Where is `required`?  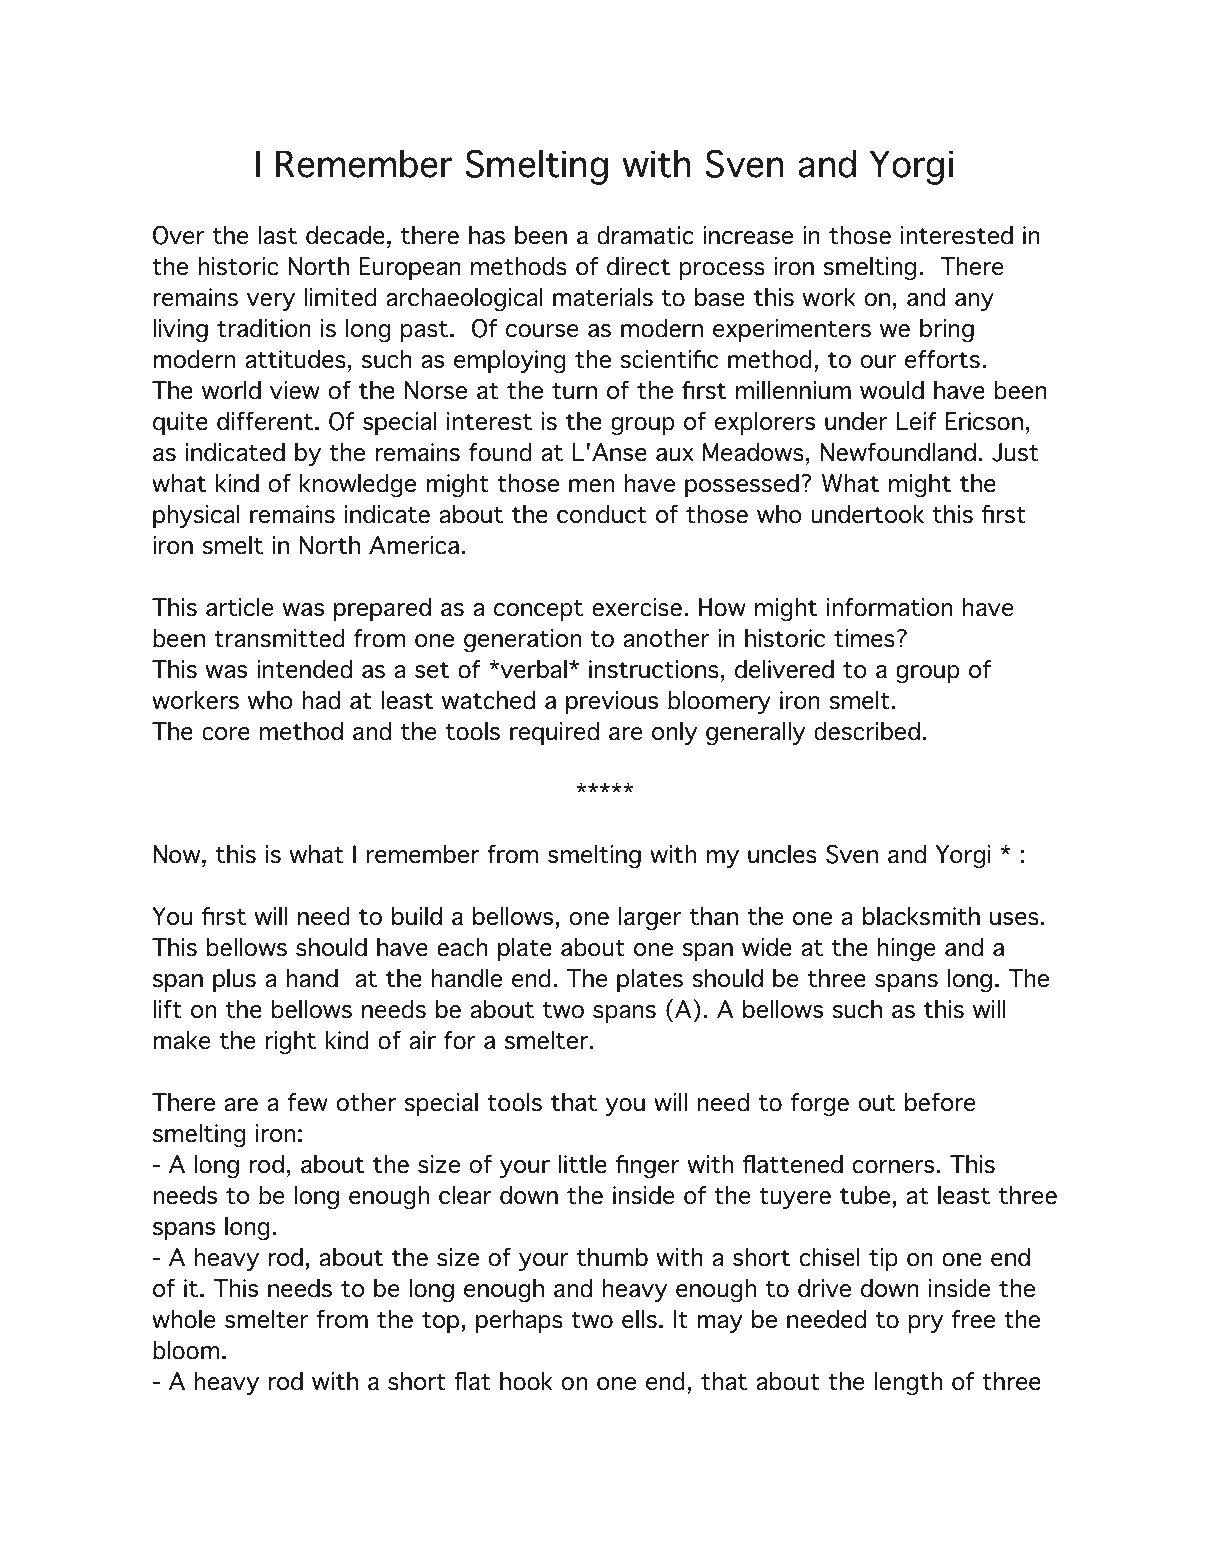 required is located at coordinates (554, 733).
